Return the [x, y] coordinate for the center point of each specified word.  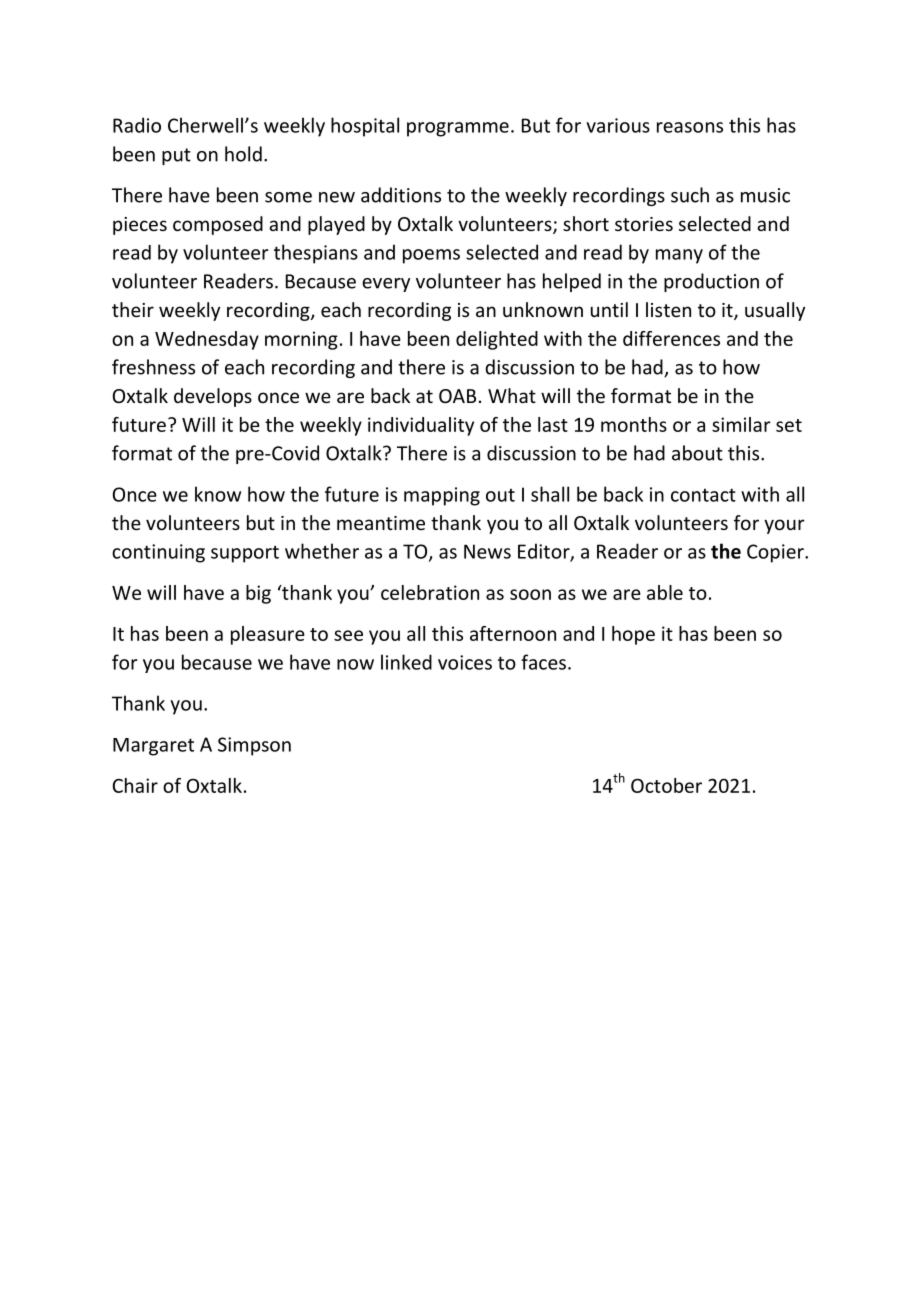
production [711, 282]
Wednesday [207, 340]
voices [465, 662]
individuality [421, 426]
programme [458, 129]
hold [243, 154]
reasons [690, 127]
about [697, 453]
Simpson [254, 746]
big [258, 594]
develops [213, 397]
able [665, 592]
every [386, 285]
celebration [430, 592]
